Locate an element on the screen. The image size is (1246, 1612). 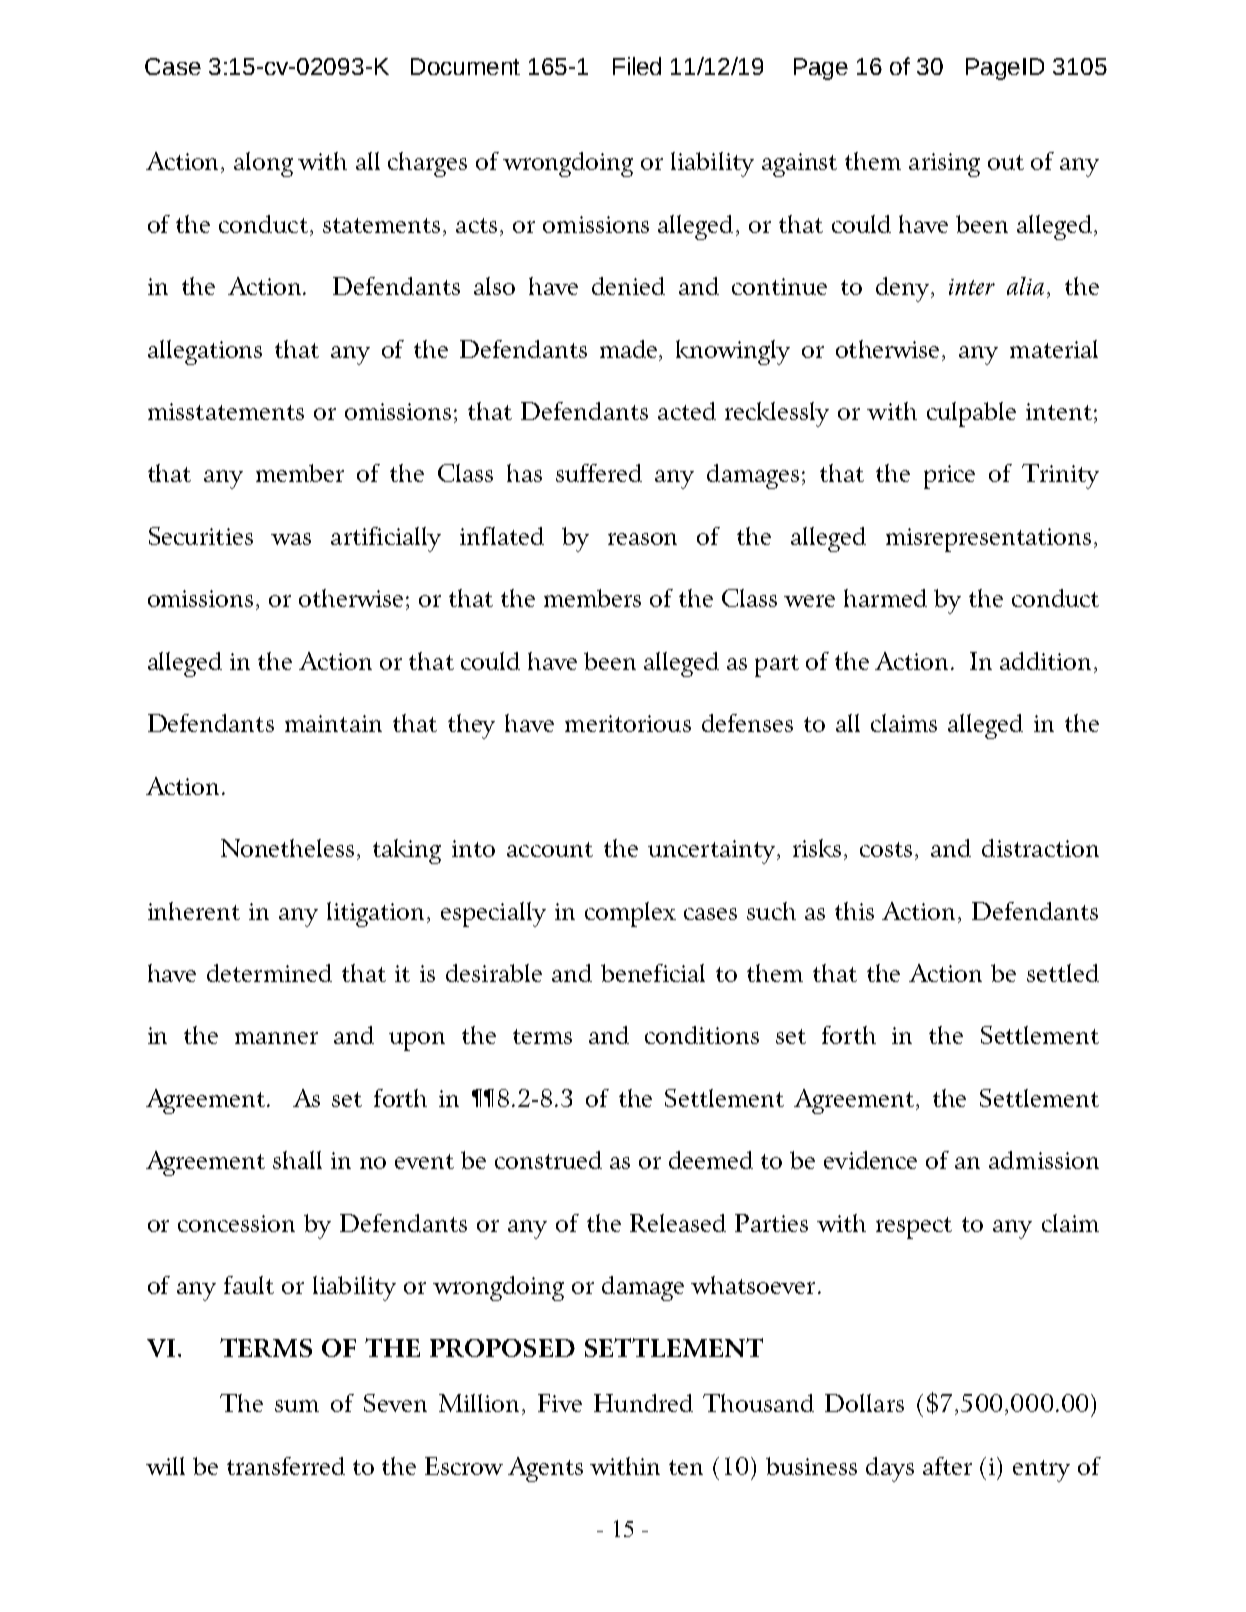
Filed is located at coordinates (637, 66).
